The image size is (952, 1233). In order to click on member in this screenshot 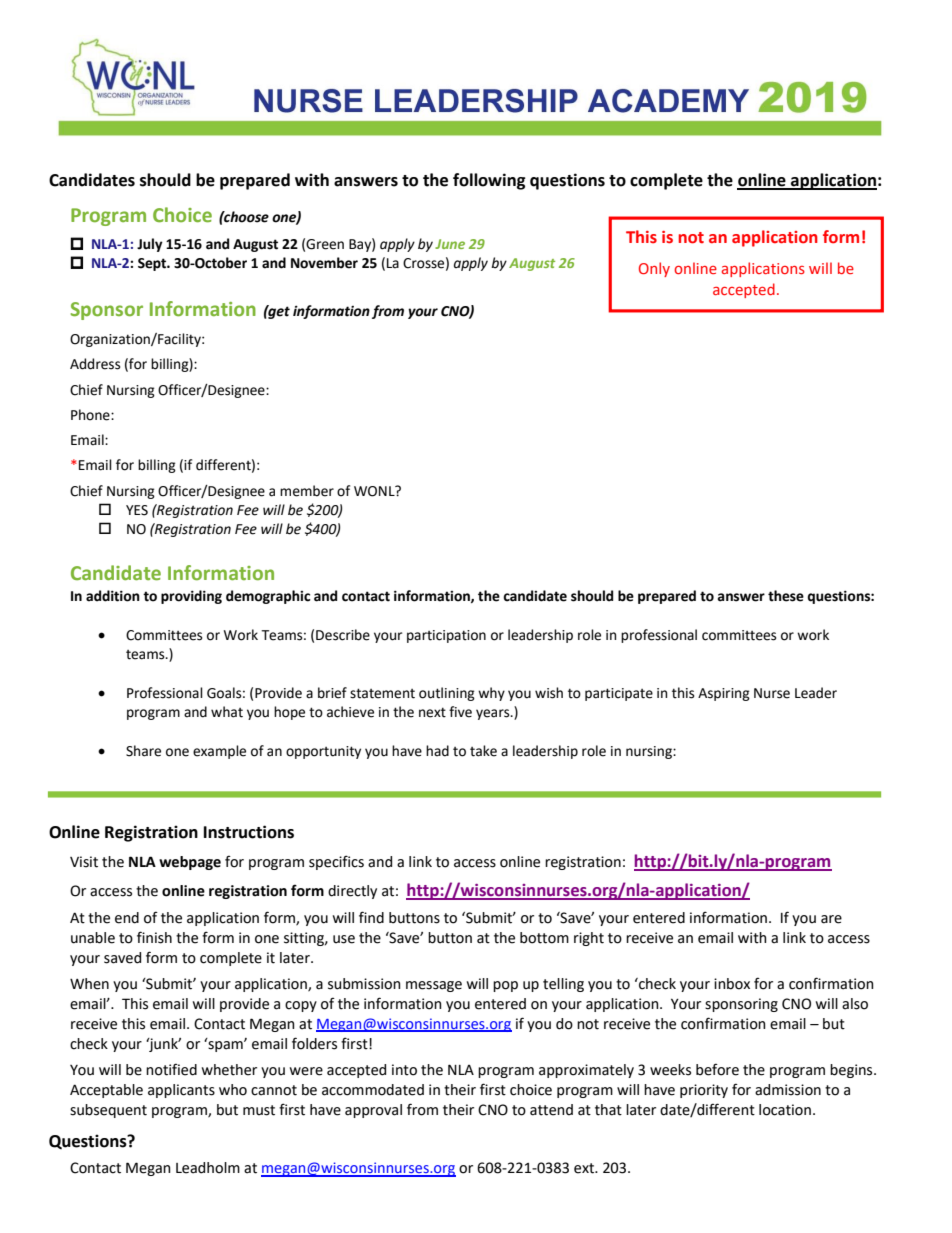, I will do `click(307, 491)`.
